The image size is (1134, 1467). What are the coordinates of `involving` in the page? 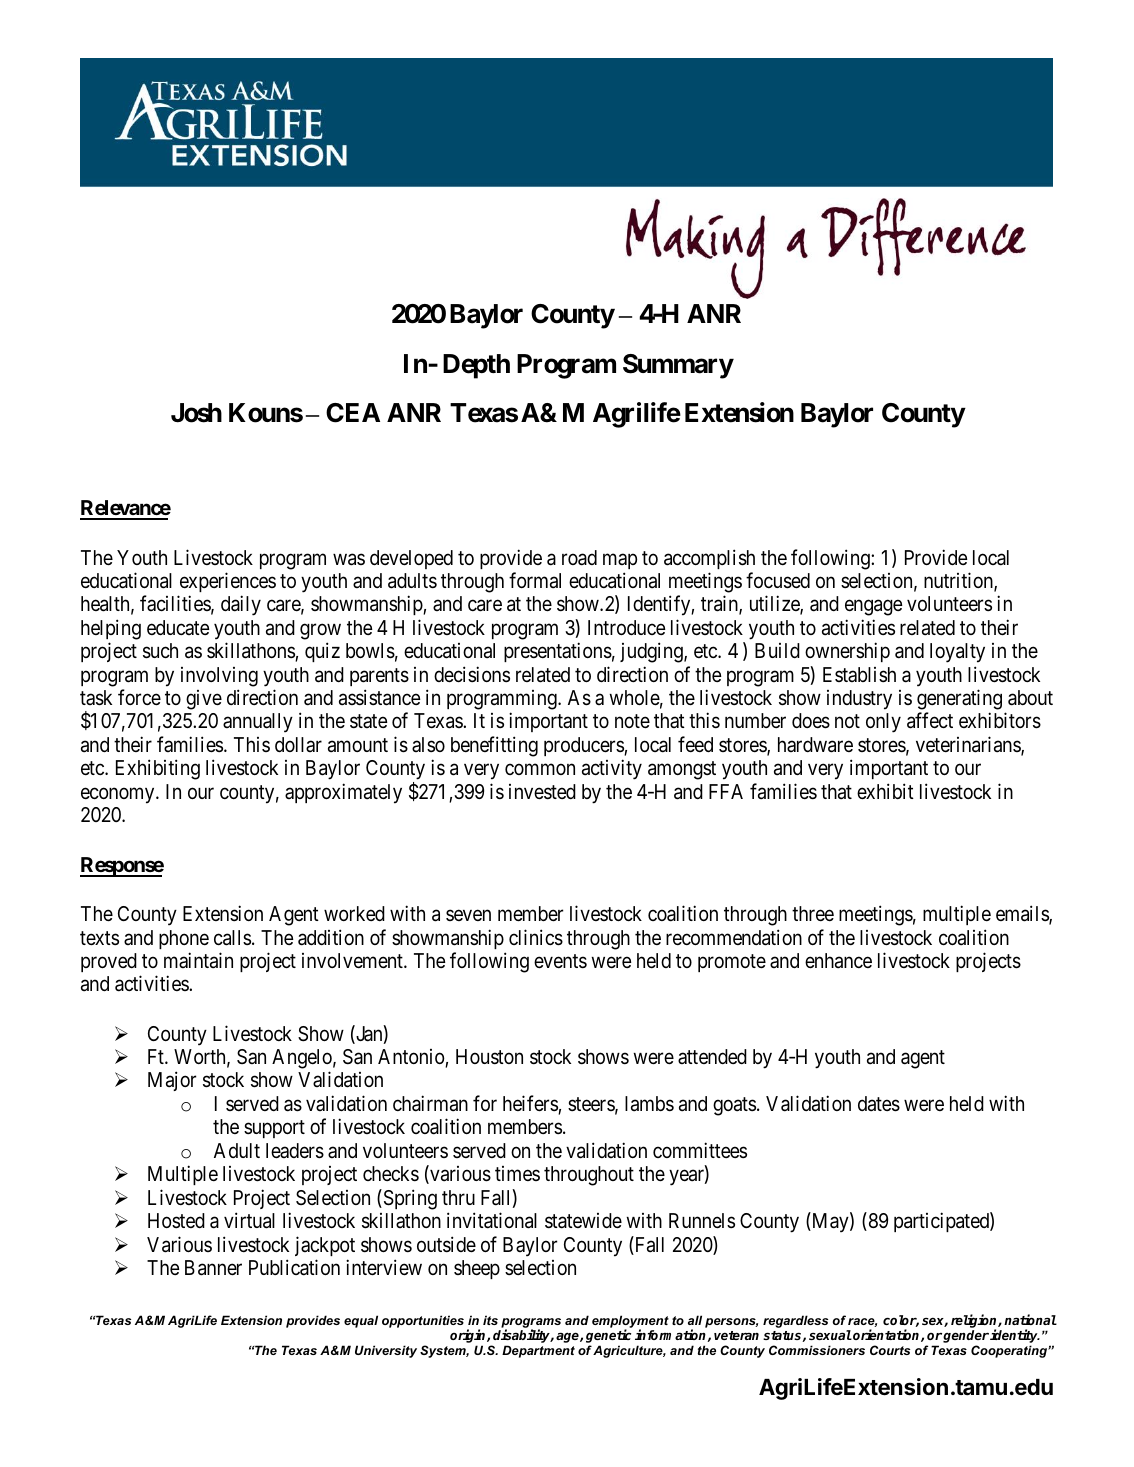 It's located at (219, 677).
